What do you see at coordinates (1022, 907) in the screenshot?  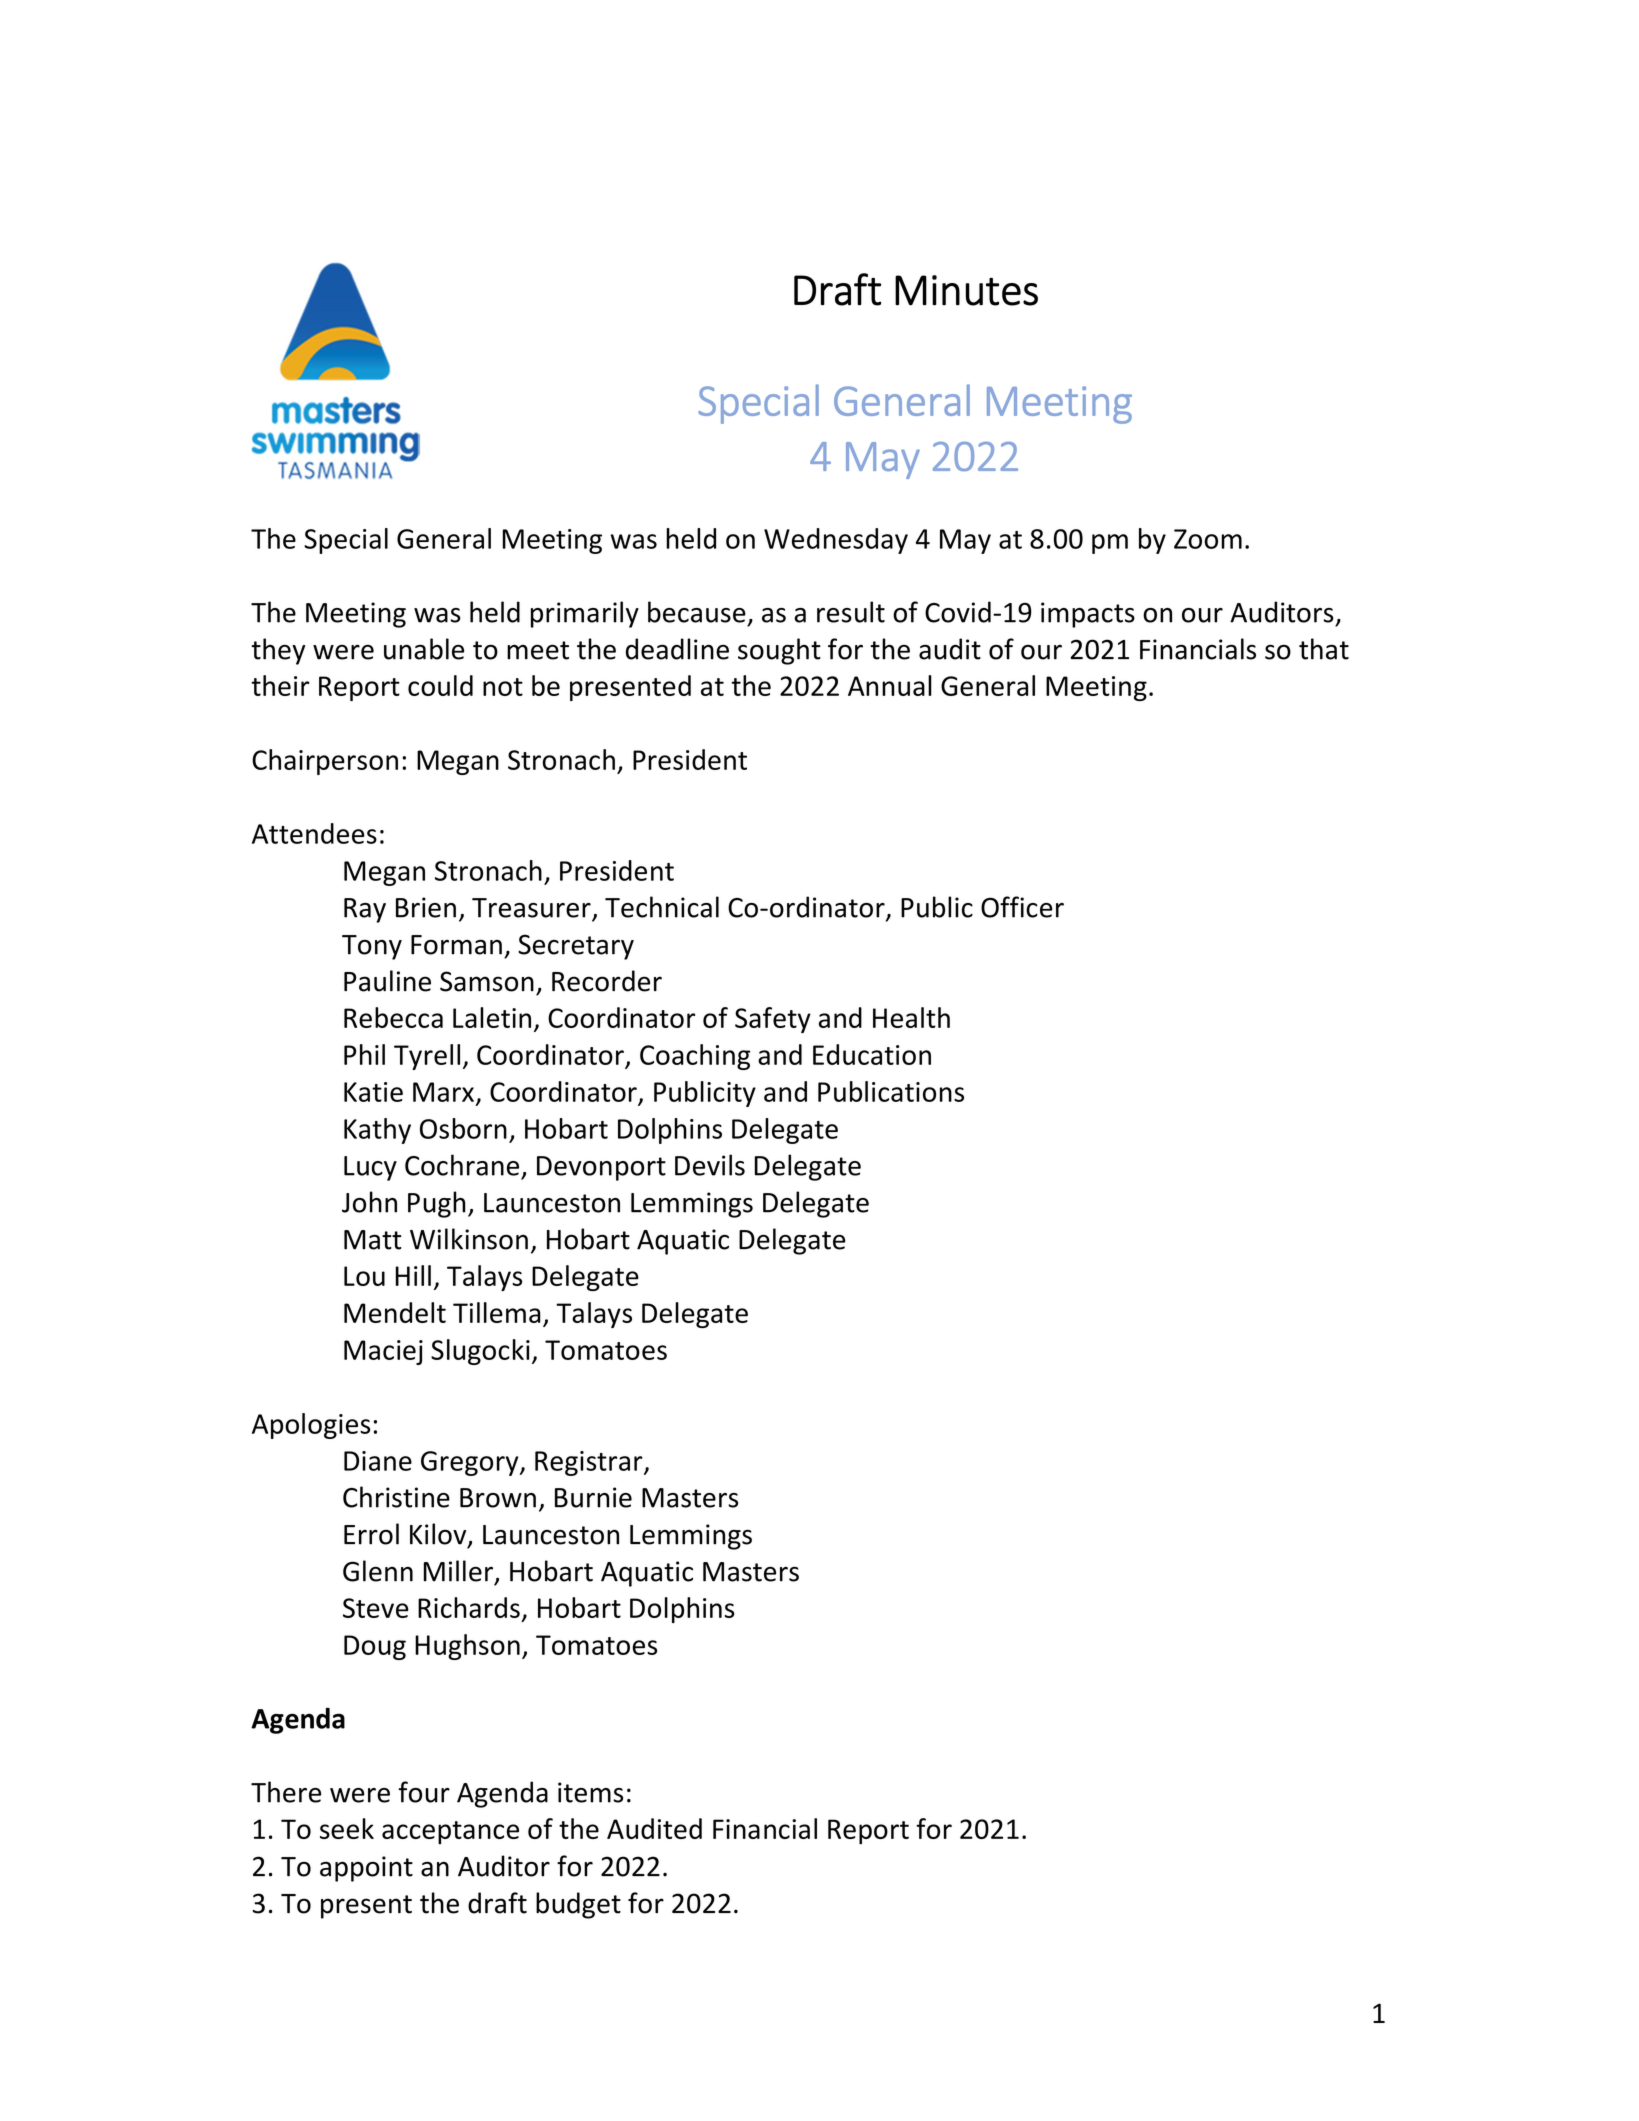 I see `Officer` at bounding box center [1022, 907].
